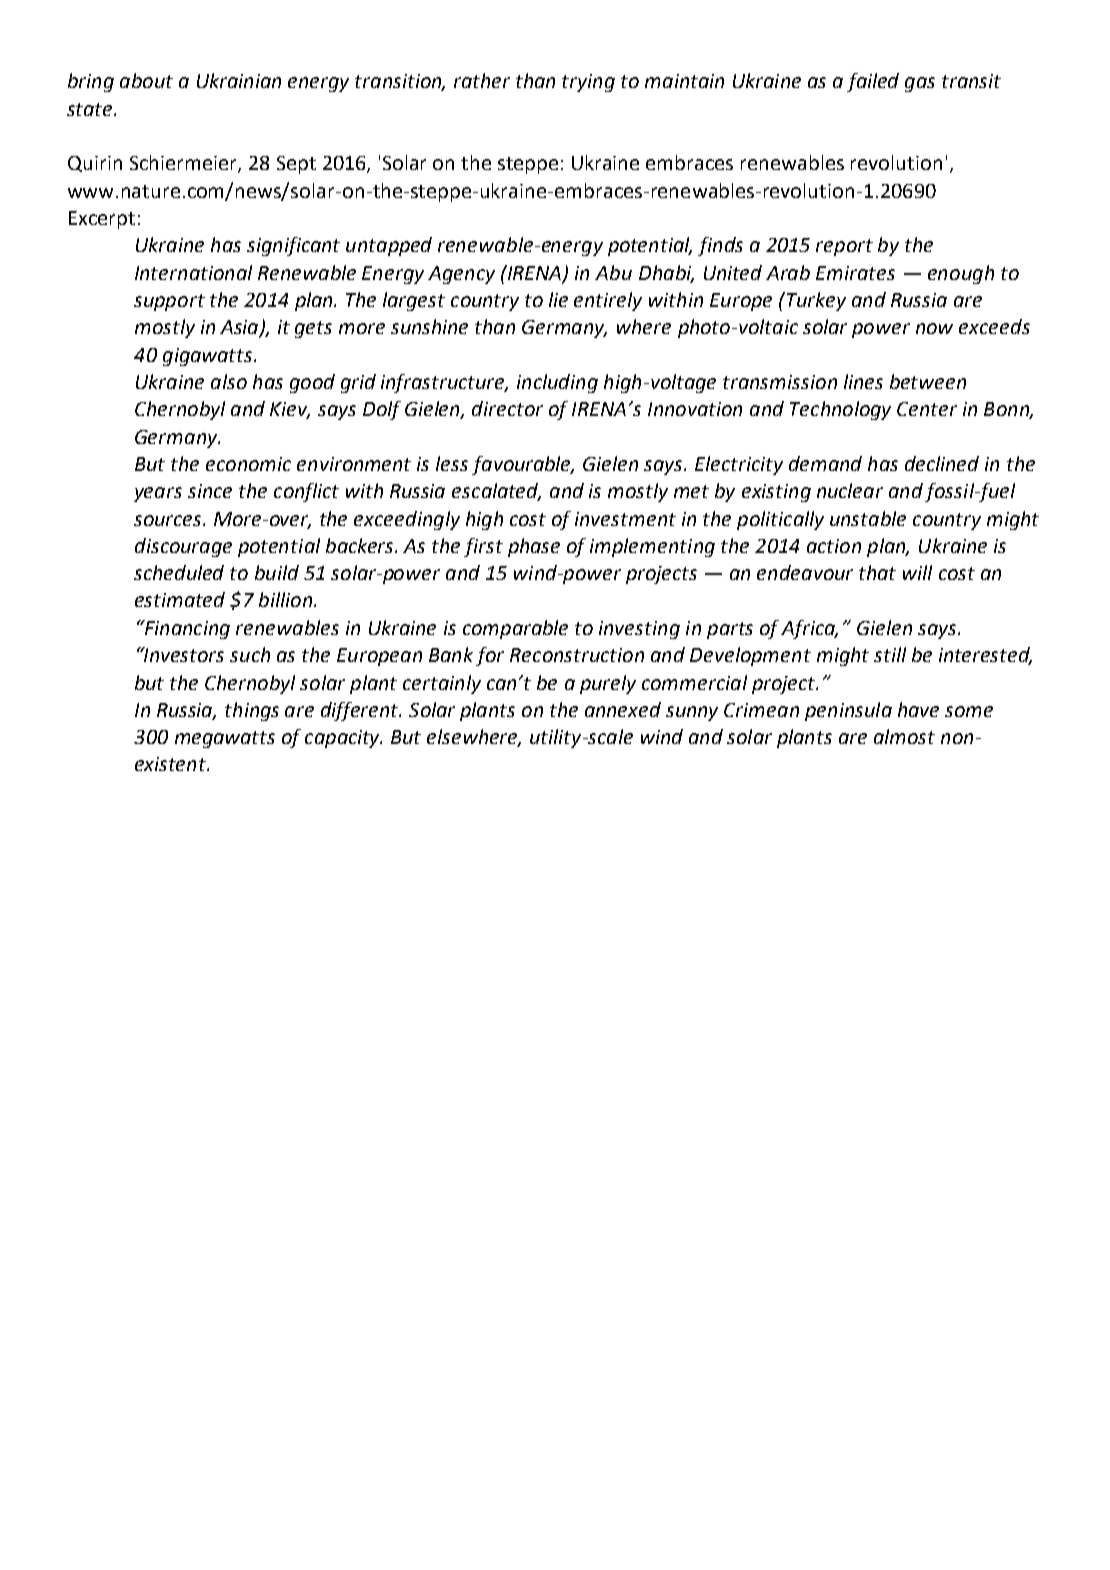  I want to click on annexed, so click(623, 709).
